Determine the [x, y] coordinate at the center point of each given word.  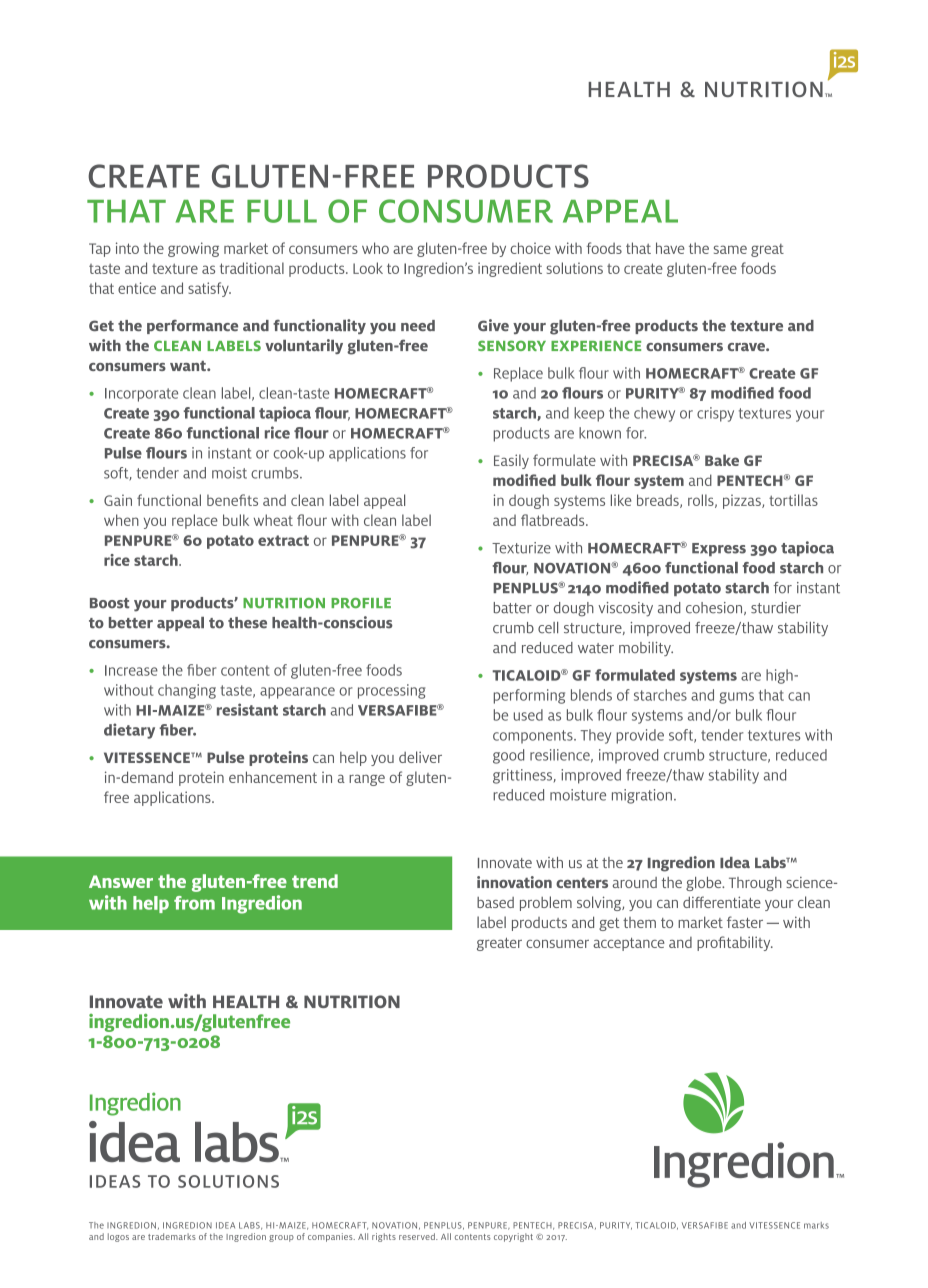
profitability [735, 943]
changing [187, 691]
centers [582, 883]
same [730, 249]
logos [118, 1237]
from [194, 903]
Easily [511, 461]
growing [193, 249]
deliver [420, 757]
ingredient [510, 269]
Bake [722, 460]
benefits [232, 500]
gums [736, 698]
